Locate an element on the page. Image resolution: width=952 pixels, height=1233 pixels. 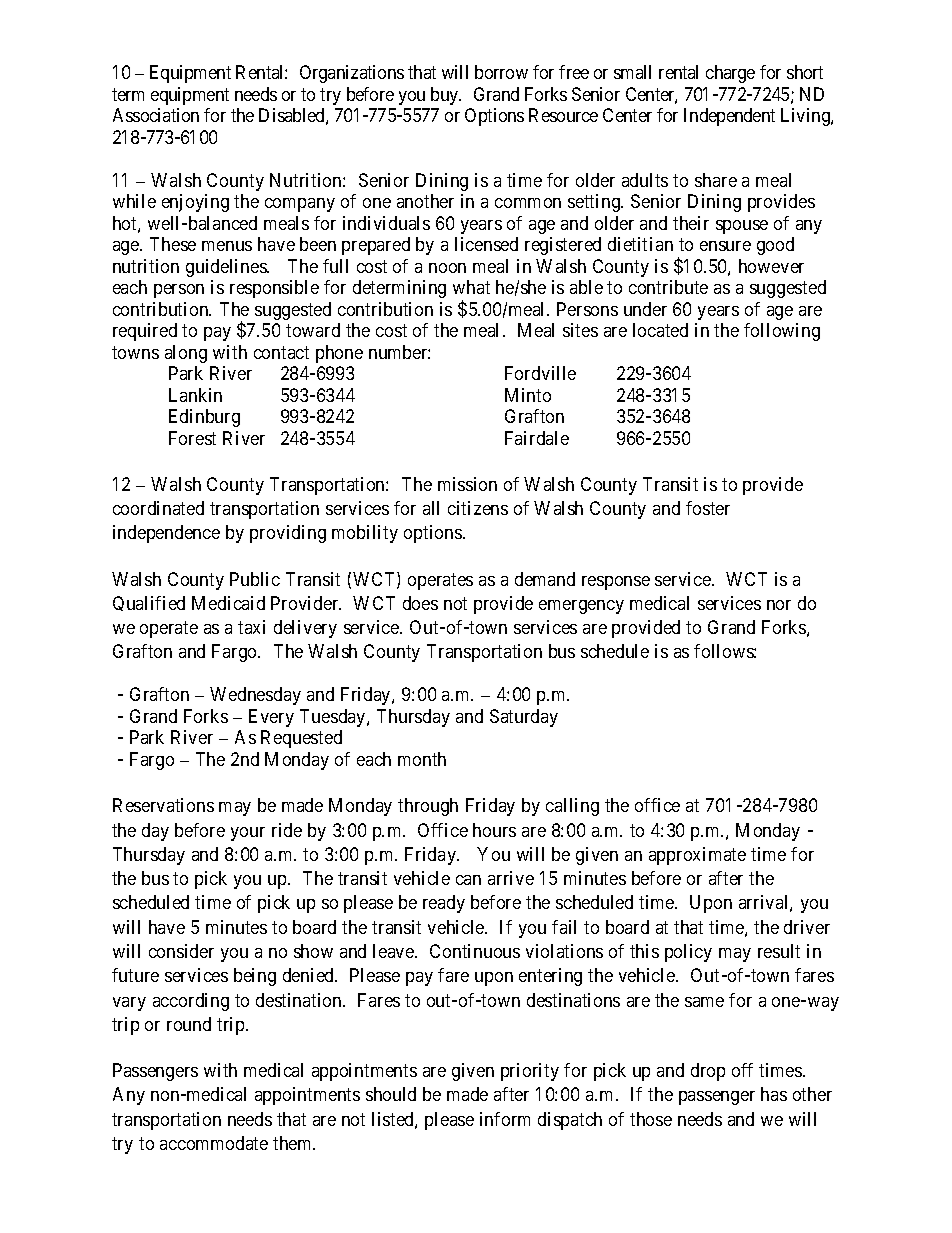
does is located at coordinates (420, 603).
